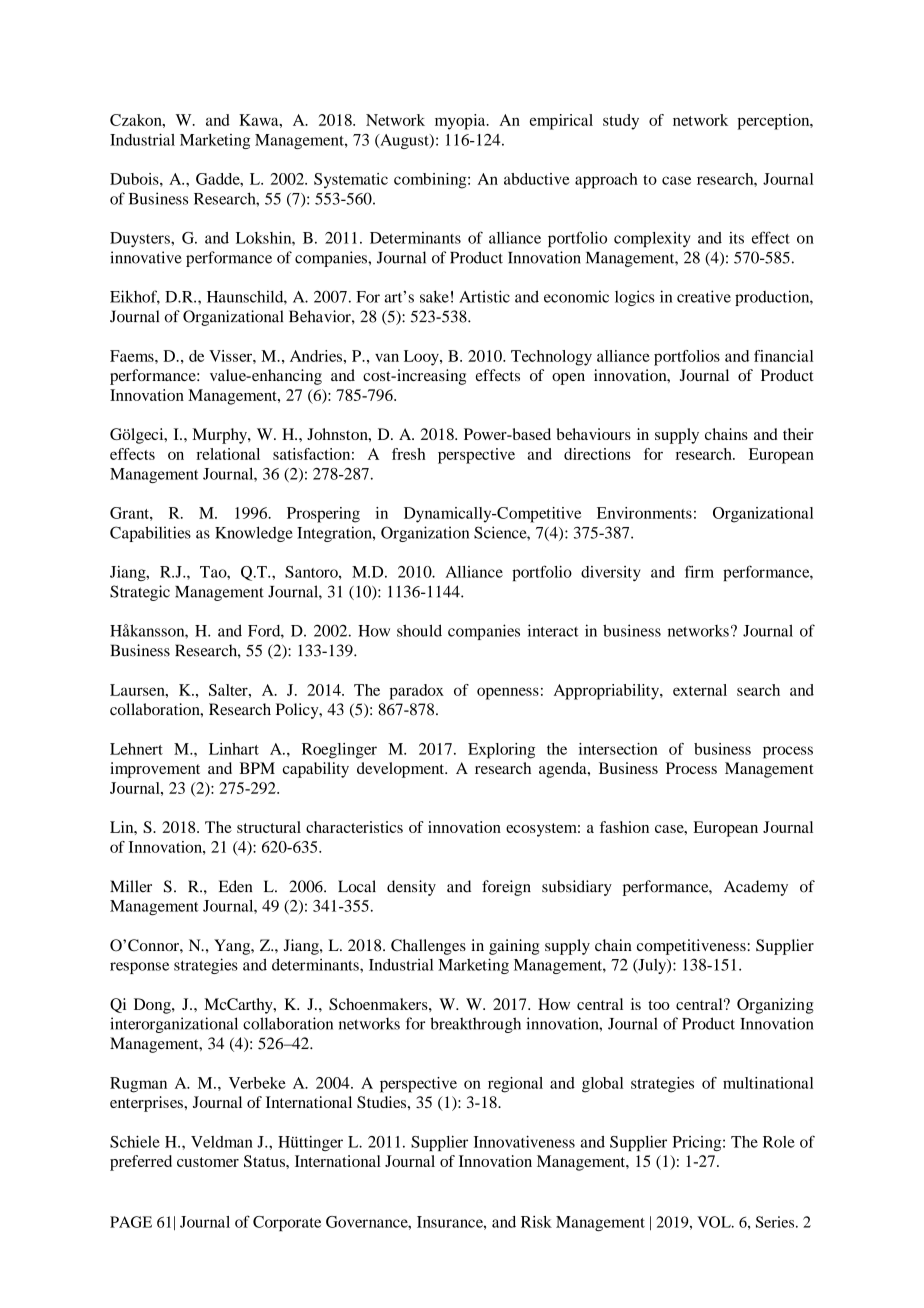 The image size is (924, 1308). I want to click on myopia, so click(461, 122).
